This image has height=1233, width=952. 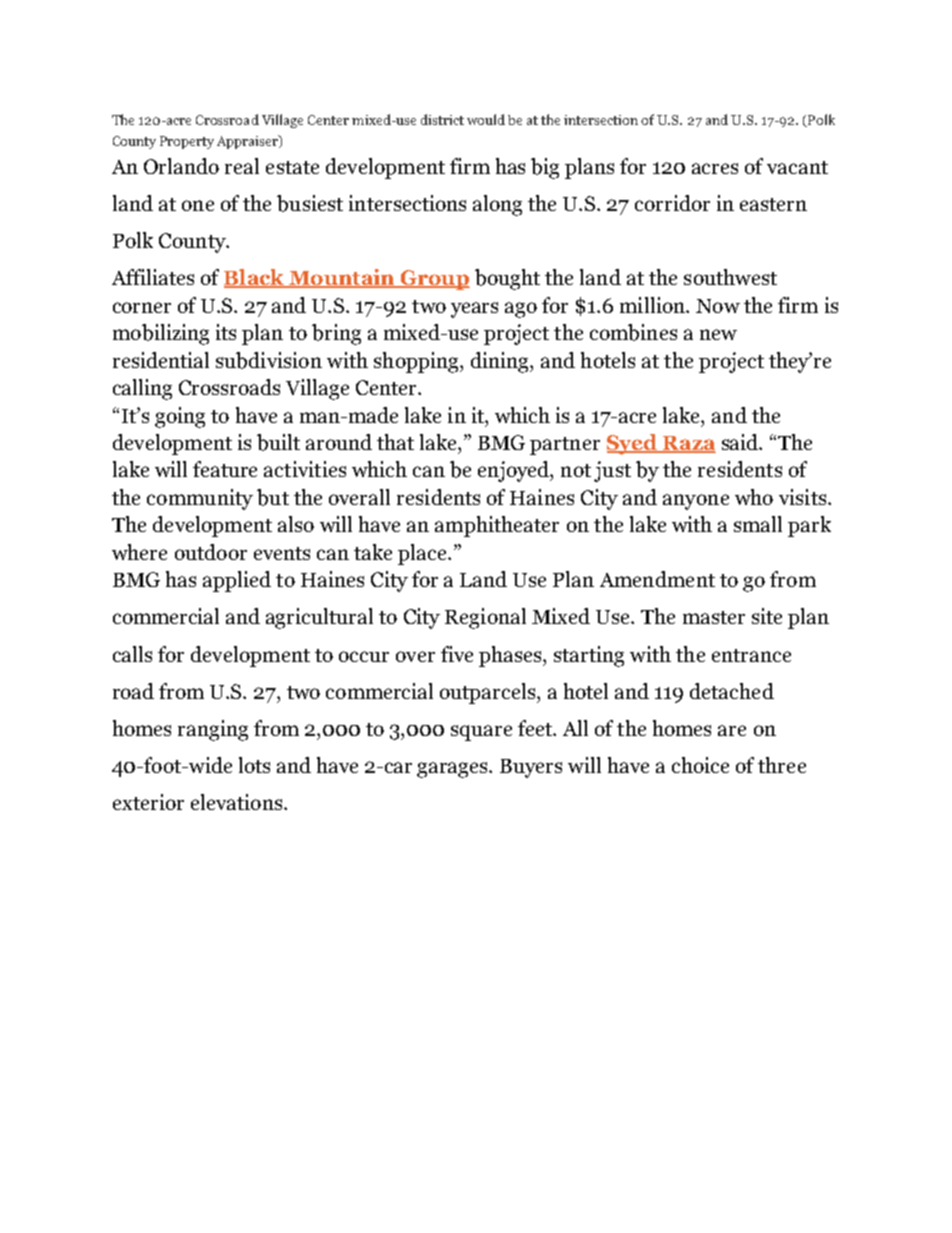 What do you see at coordinates (486, 119) in the image?
I see `would` at bounding box center [486, 119].
